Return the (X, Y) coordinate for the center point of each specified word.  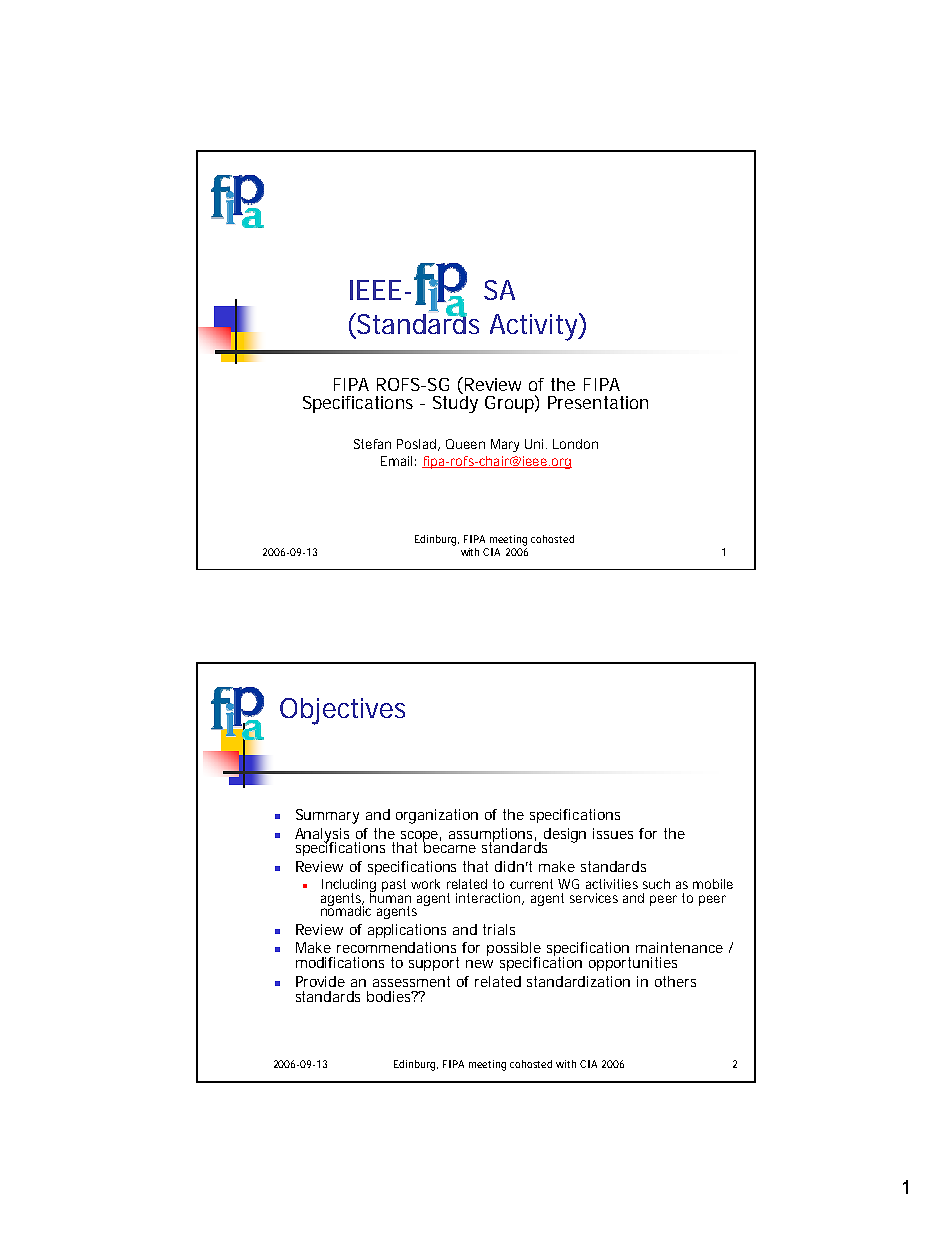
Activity (535, 327)
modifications (340, 962)
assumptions (492, 836)
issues (613, 833)
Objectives (342, 711)
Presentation (598, 402)
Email (396, 461)
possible (514, 950)
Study (455, 403)
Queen (465, 444)
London (575, 444)
